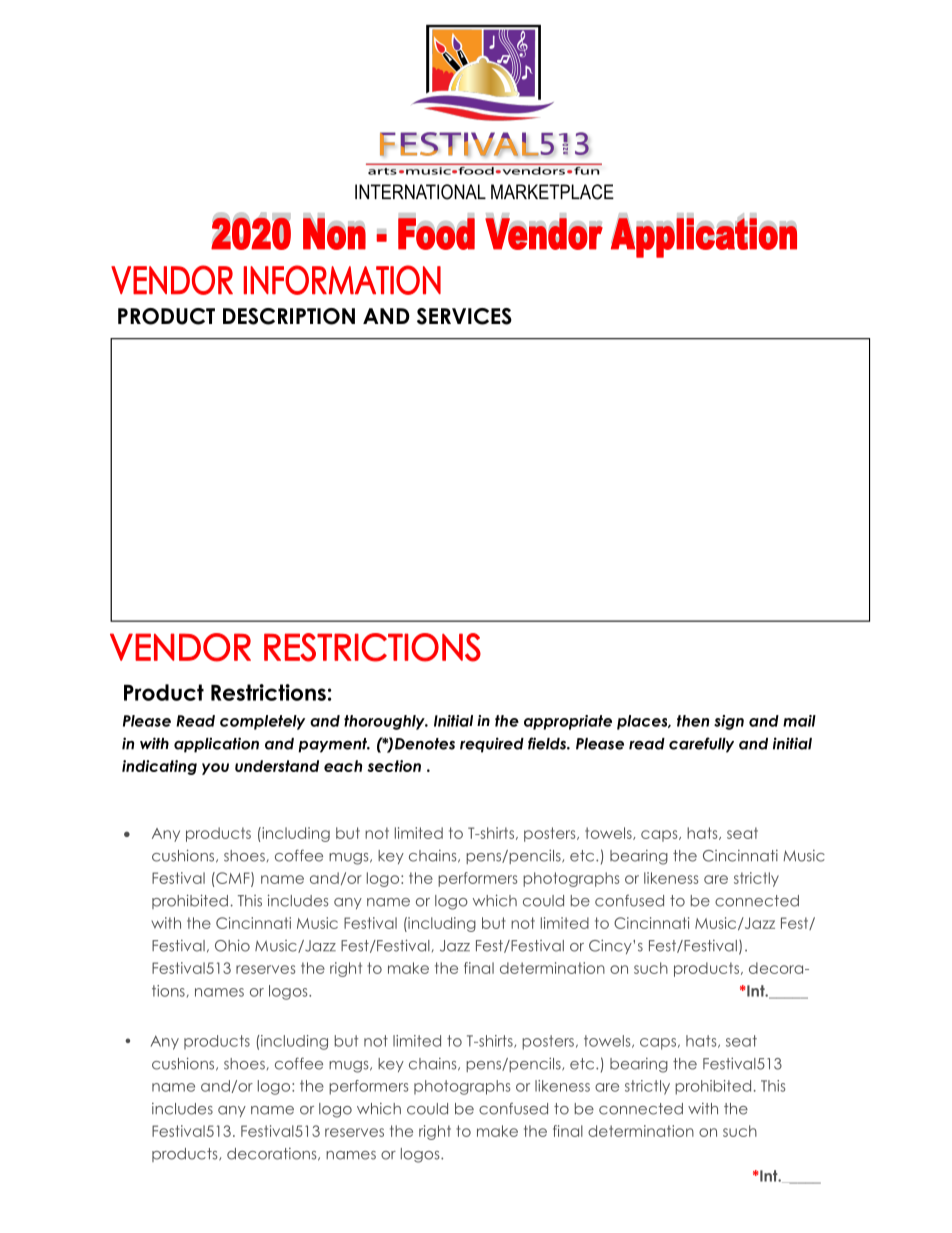 The height and width of the screenshot is (1233, 952). Describe the element at coordinates (464, 316) in the screenshot. I see `SERVICES` at that location.
